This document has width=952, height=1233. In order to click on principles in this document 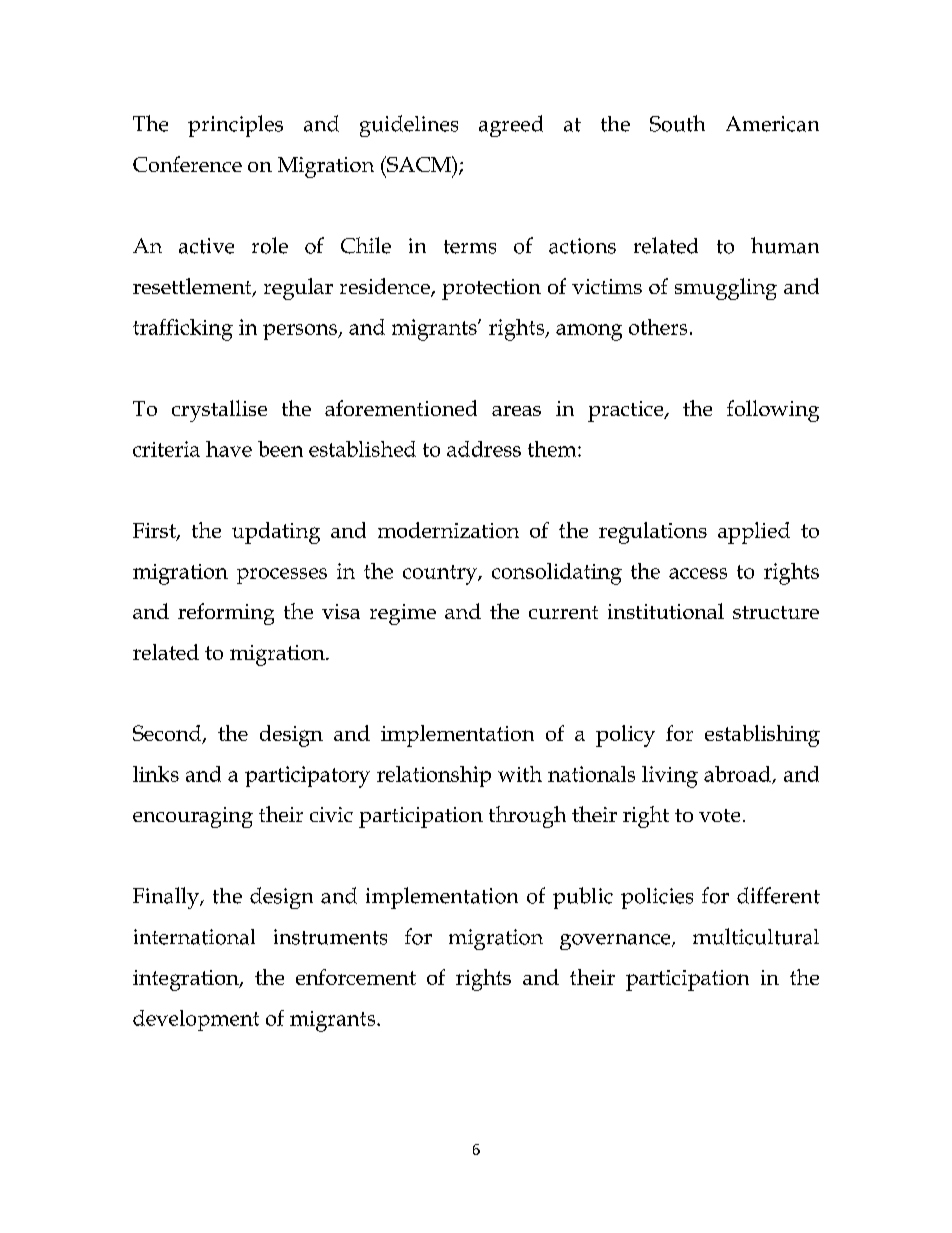, I will do `click(235, 126)`.
